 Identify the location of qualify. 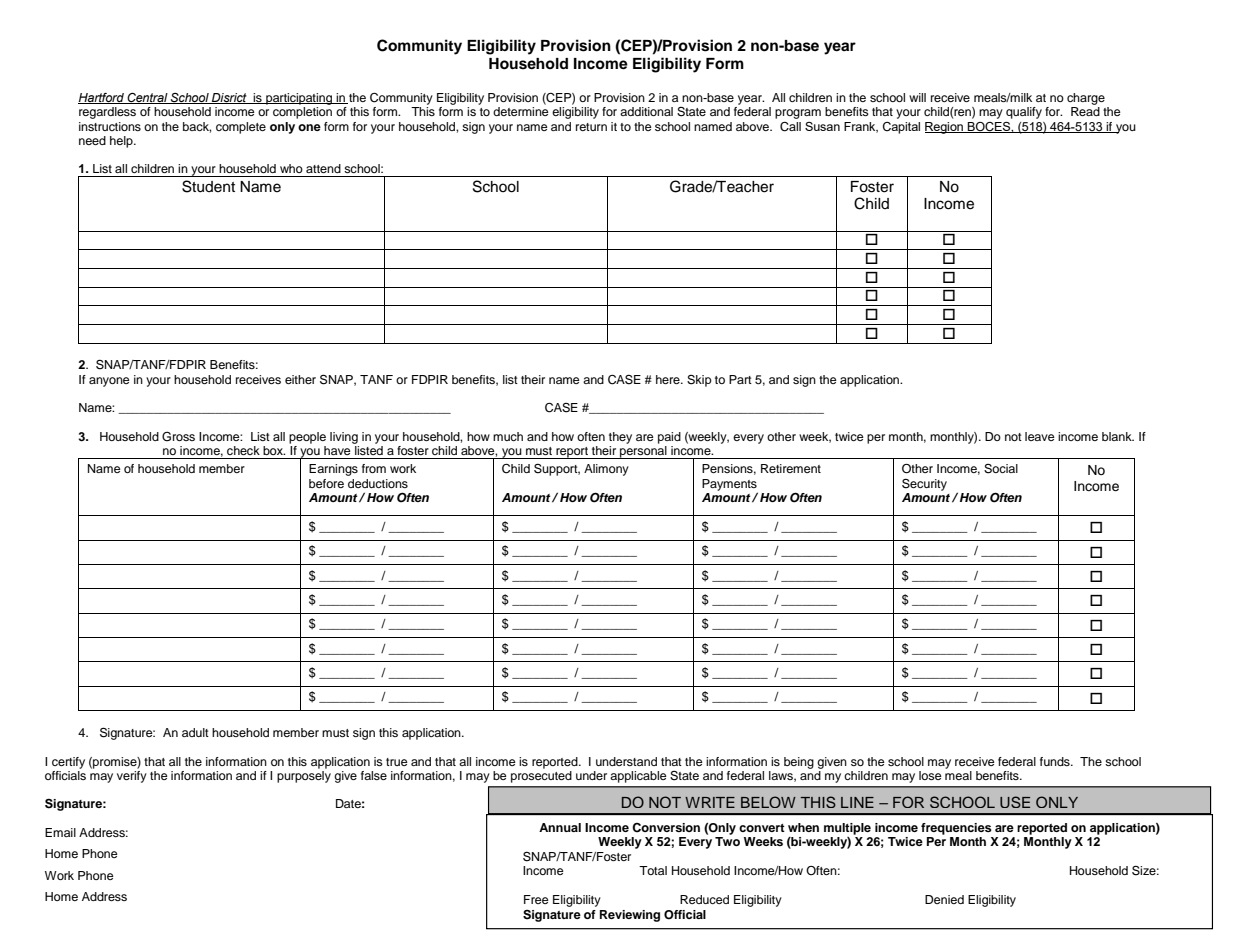
(1024, 113).
